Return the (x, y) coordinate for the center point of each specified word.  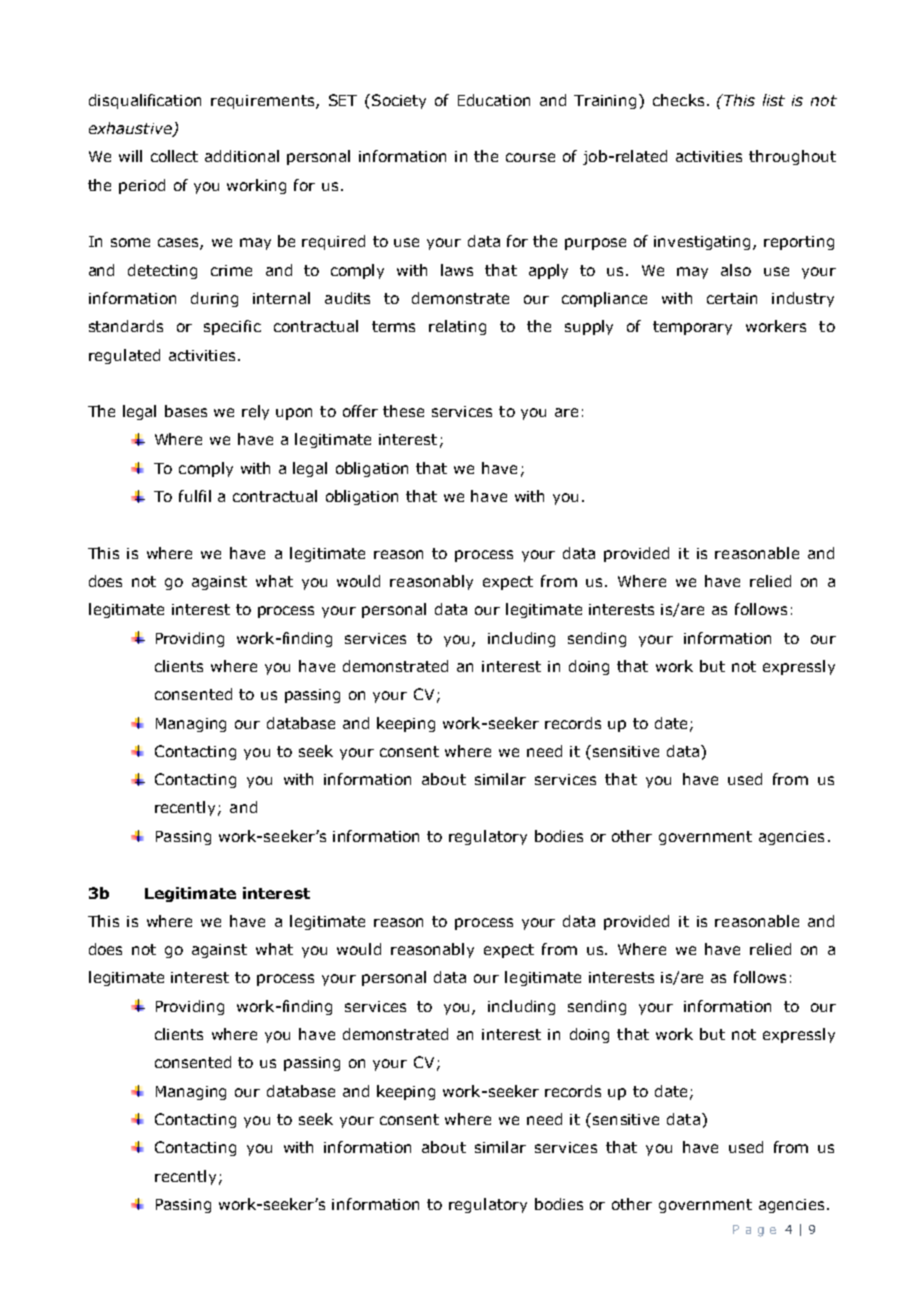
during (214, 299)
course (530, 157)
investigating (704, 243)
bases (186, 411)
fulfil (195, 496)
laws (457, 270)
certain (732, 298)
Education (494, 100)
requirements (264, 102)
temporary (692, 328)
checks (678, 100)
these (403, 411)
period (142, 186)
